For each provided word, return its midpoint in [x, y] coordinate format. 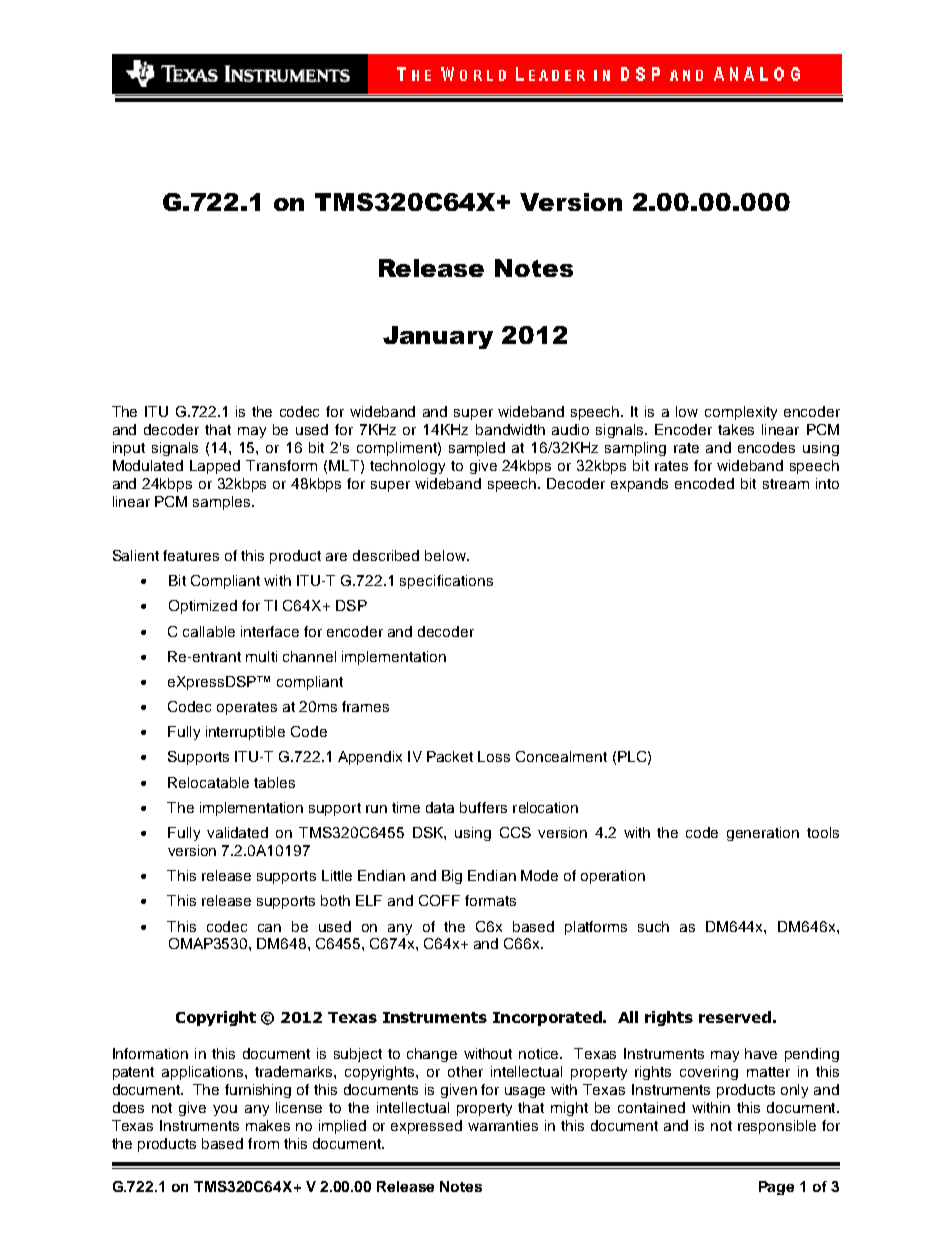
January [438, 337]
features [191, 555]
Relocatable [208, 782]
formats [490, 900]
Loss [494, 756]
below [446, 555]
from [263, 1143]
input [129, 449]
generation [763, 834]
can [269, 928]
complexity [741, 413]
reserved [735, 1017]
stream [786, 484]
